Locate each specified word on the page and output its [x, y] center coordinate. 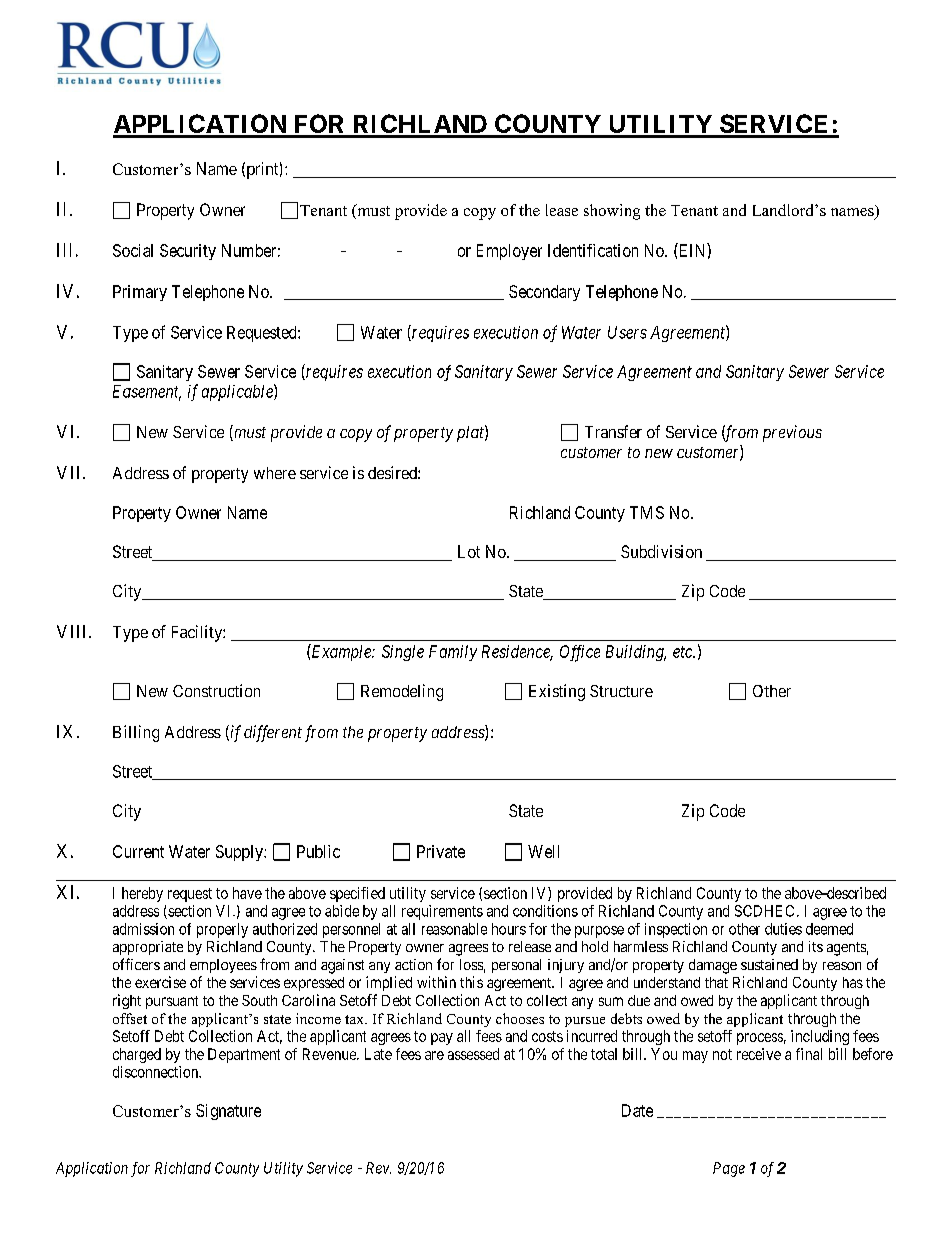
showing [612, 212]
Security [188, 252]
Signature [228, 1112]
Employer [509, 252]
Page [729, 1169]
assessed [473, 1054]
